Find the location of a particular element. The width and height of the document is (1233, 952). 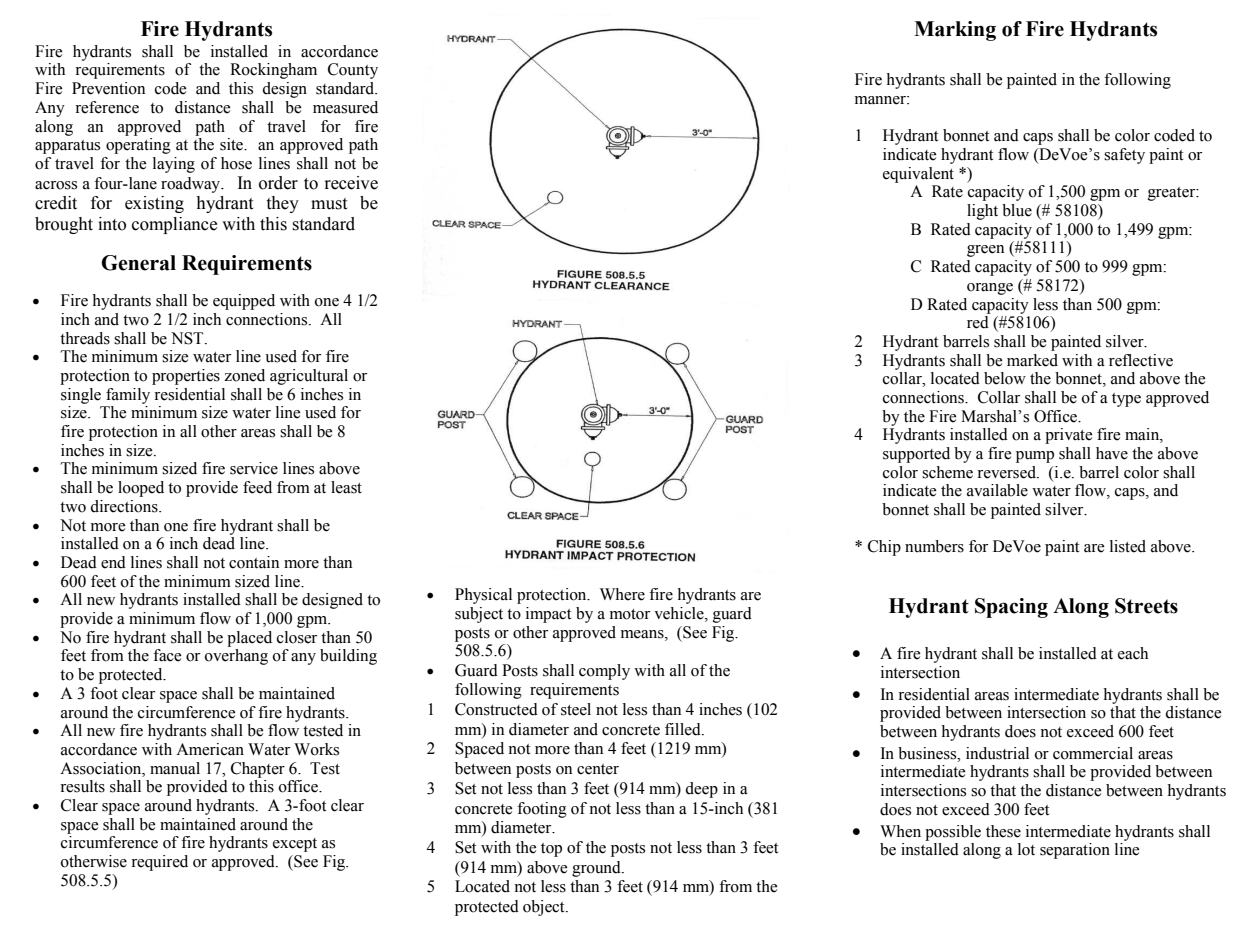

agricultural is located at coordinates (309, 377).
